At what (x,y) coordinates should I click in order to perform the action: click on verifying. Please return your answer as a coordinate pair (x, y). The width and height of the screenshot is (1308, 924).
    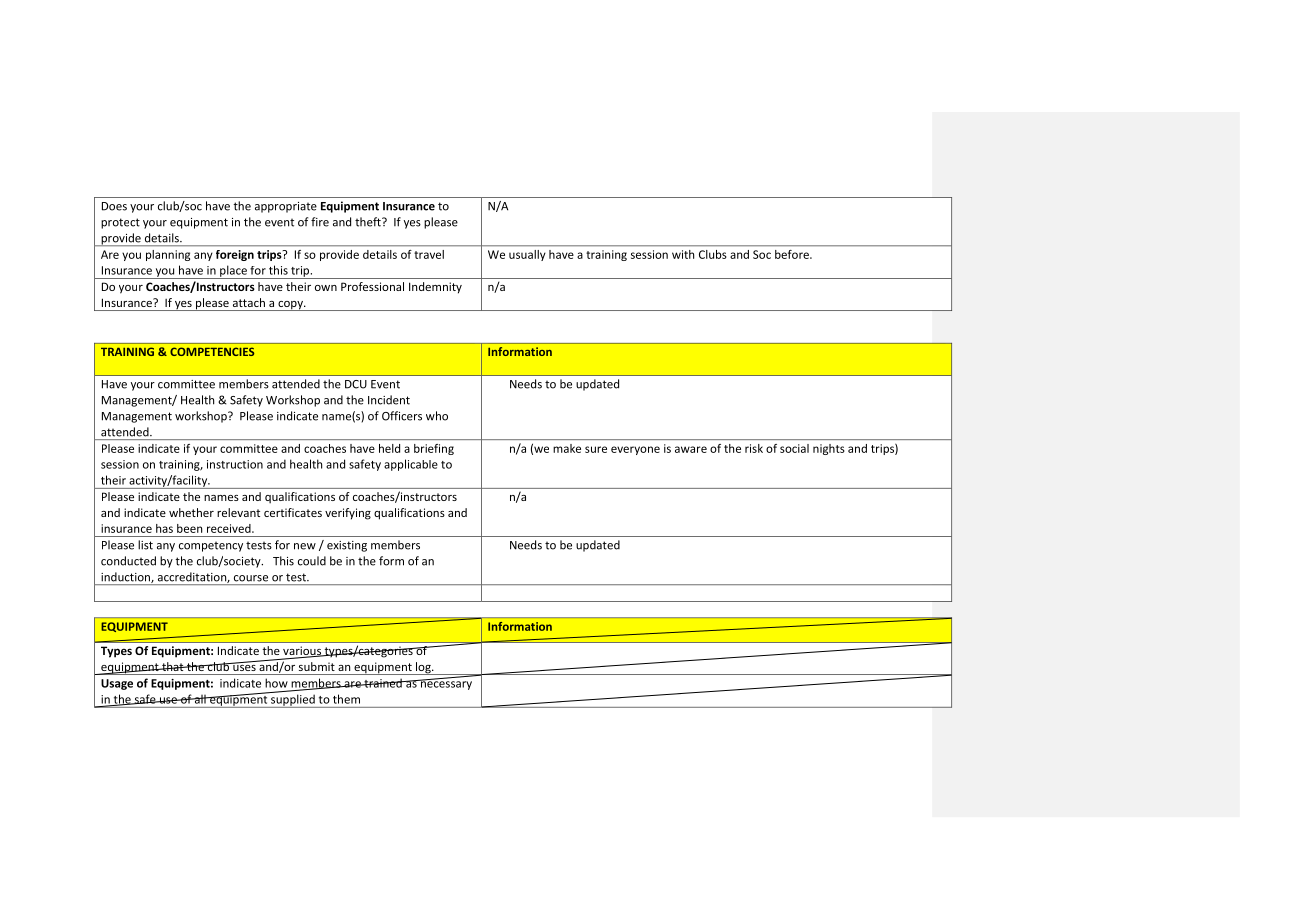
    Looking at the image, I should click on (348, 514).
